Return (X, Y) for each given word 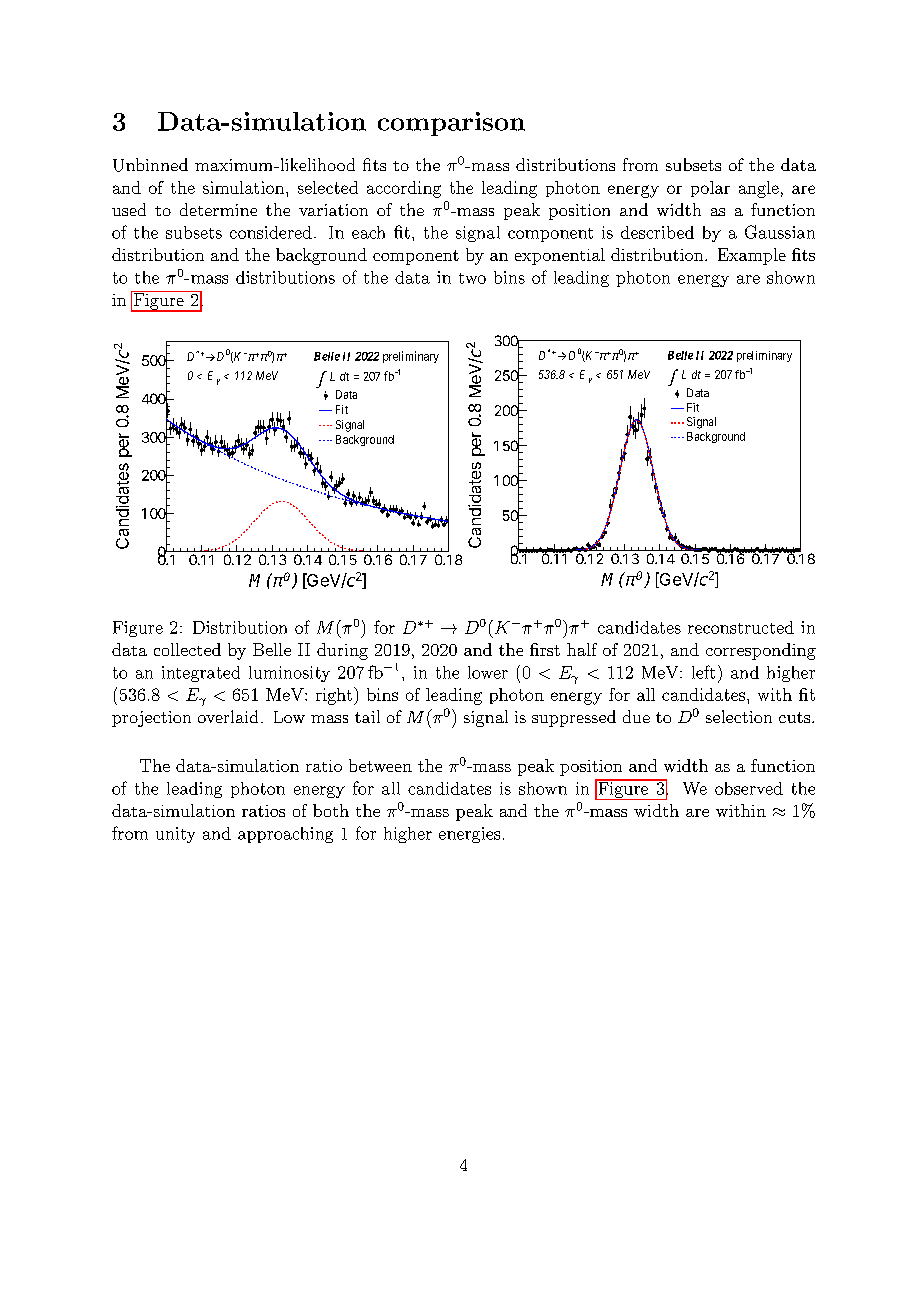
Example (752, 256)
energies (469, 835)
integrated (201, 674)
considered (271, 232)
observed (749, 788)
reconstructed (741, 627)
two (472, 278)
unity (175, 835)
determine (218, 209)
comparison (451, 124)
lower (488, 672)
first (545, 649)
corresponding (761, 651)
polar (710, 189)
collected (187, 649)
